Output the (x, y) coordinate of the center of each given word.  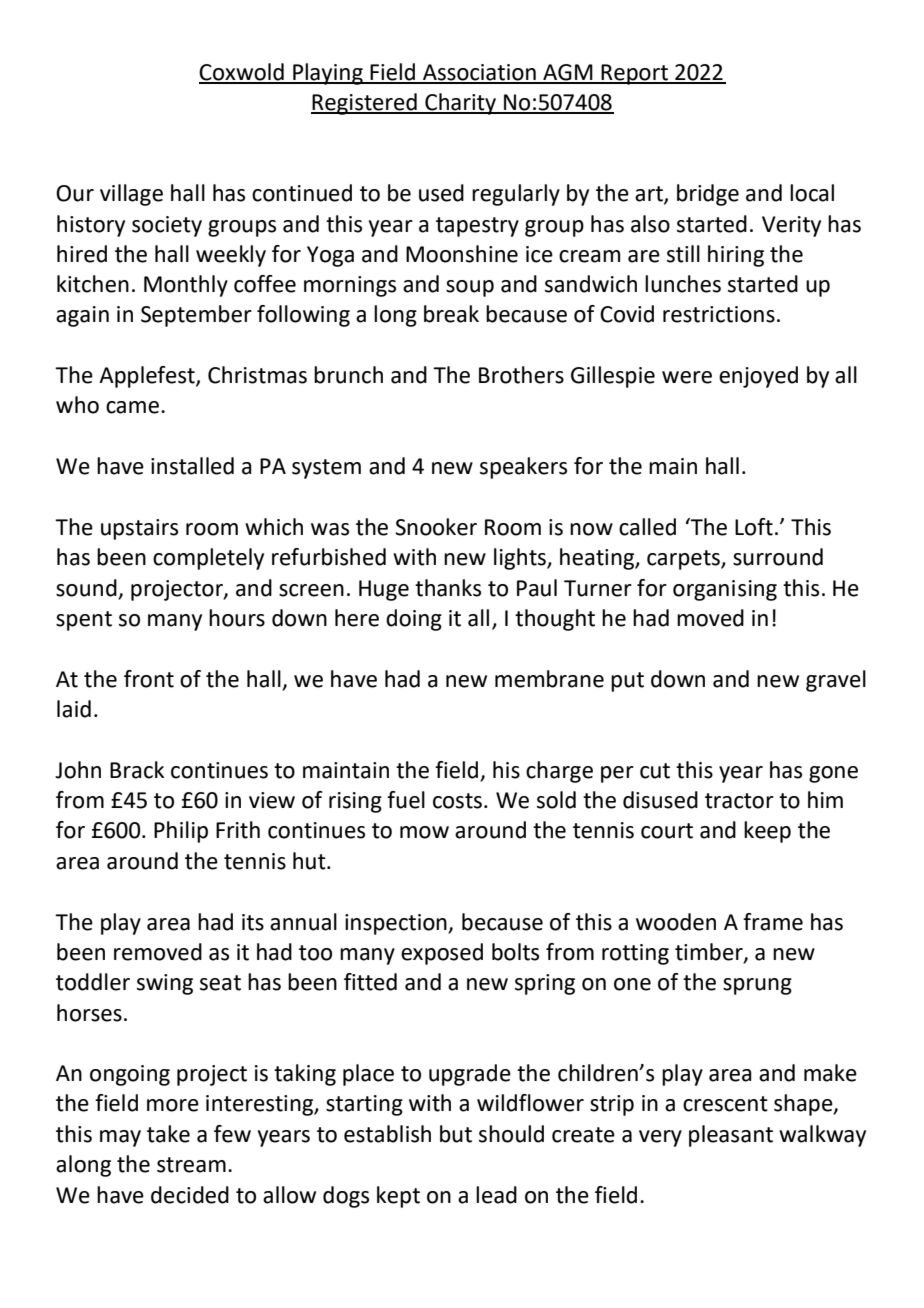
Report (634, 74)
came (132, 407)
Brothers (521, 375)
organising (725, 590)
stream (191, 1165)
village (131, 195)
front (149, 679)
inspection (397, 924)
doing (414, 620)
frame (773, 922)
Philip (181, 832)
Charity (460, 104)
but (456, 1134)
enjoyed (758, 377)
